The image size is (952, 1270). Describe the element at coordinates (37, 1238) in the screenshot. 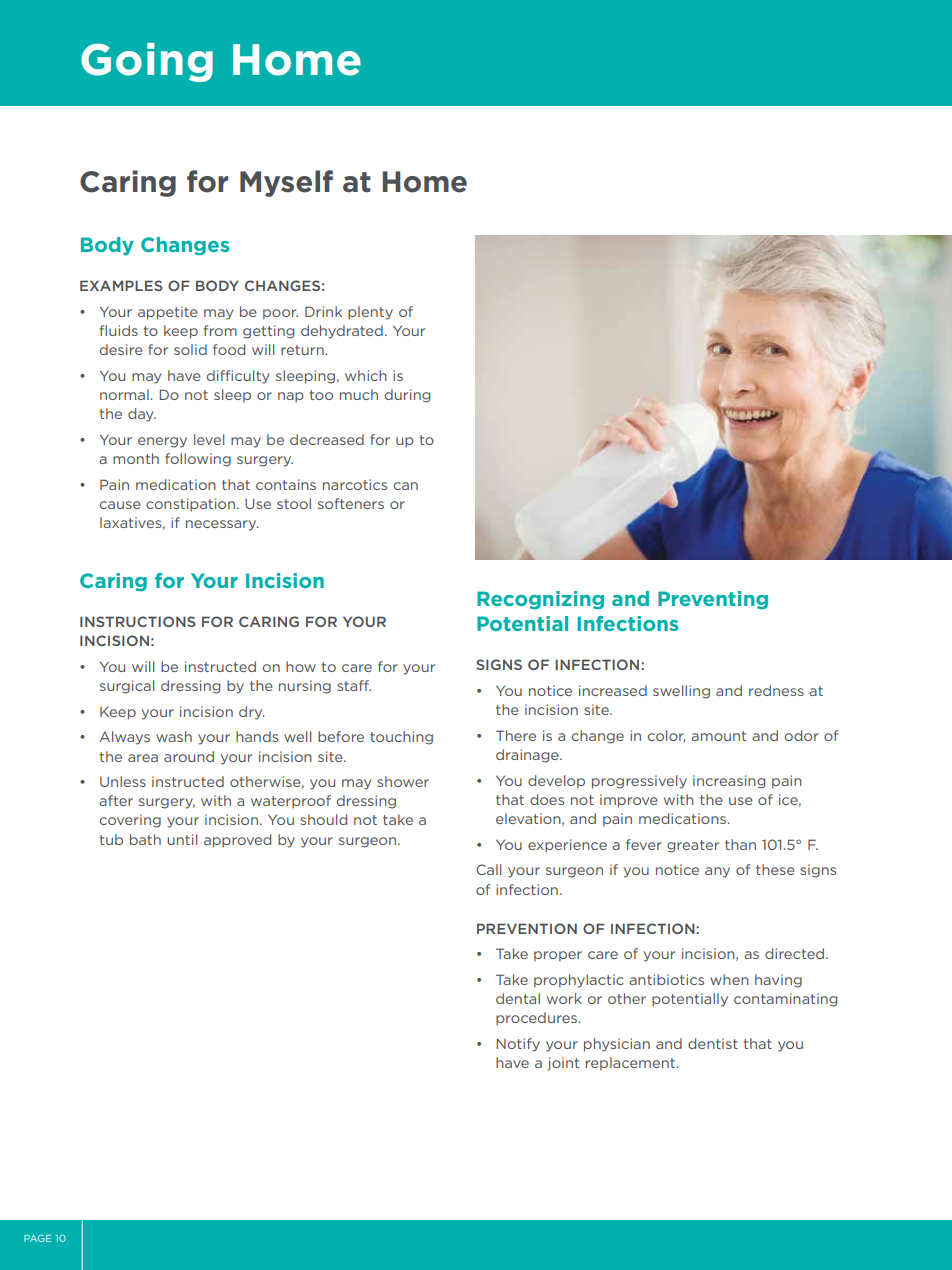

I see `PAGE` at that location.
